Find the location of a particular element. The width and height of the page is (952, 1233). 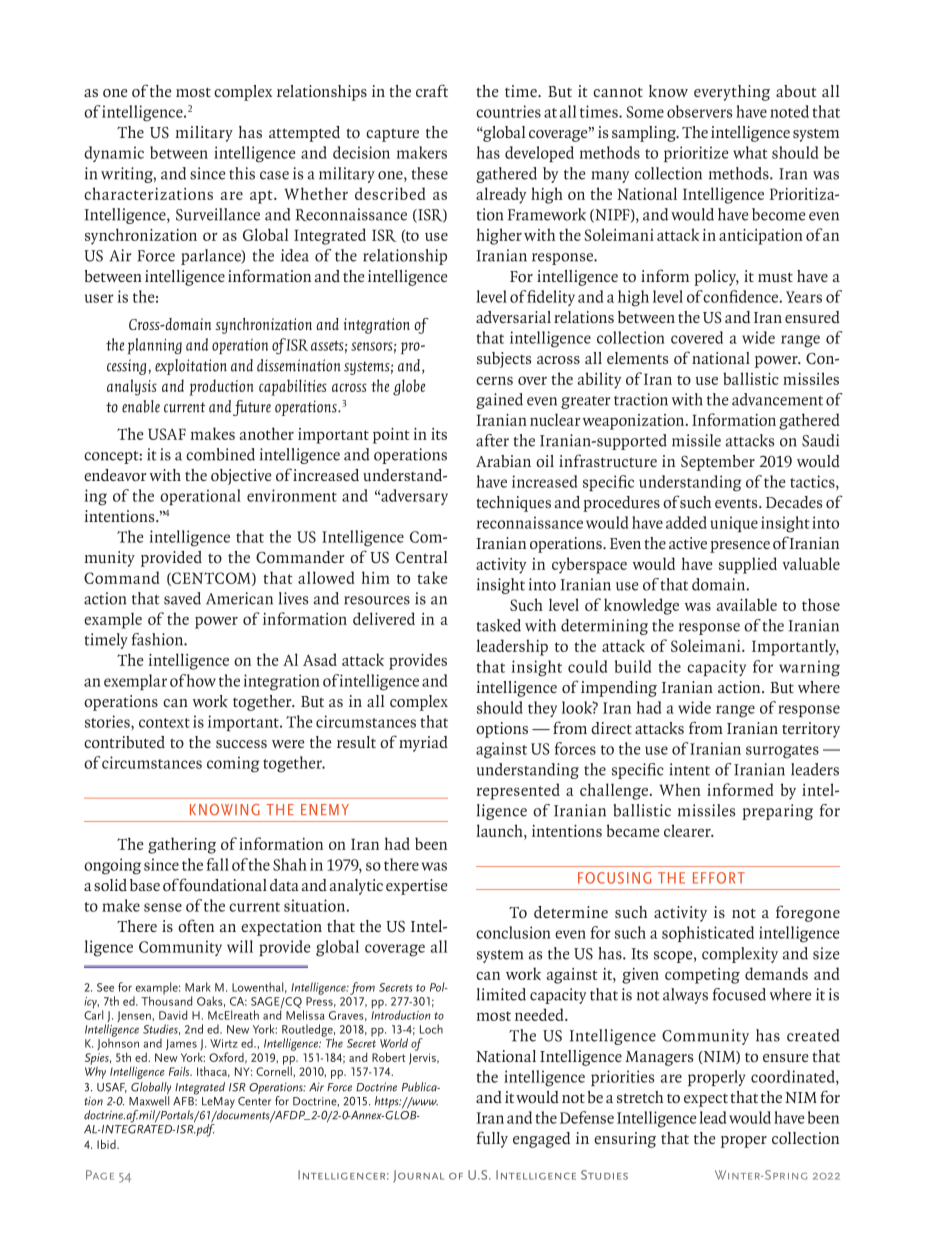

Maxwell is located at coordinates (149, 1101).
